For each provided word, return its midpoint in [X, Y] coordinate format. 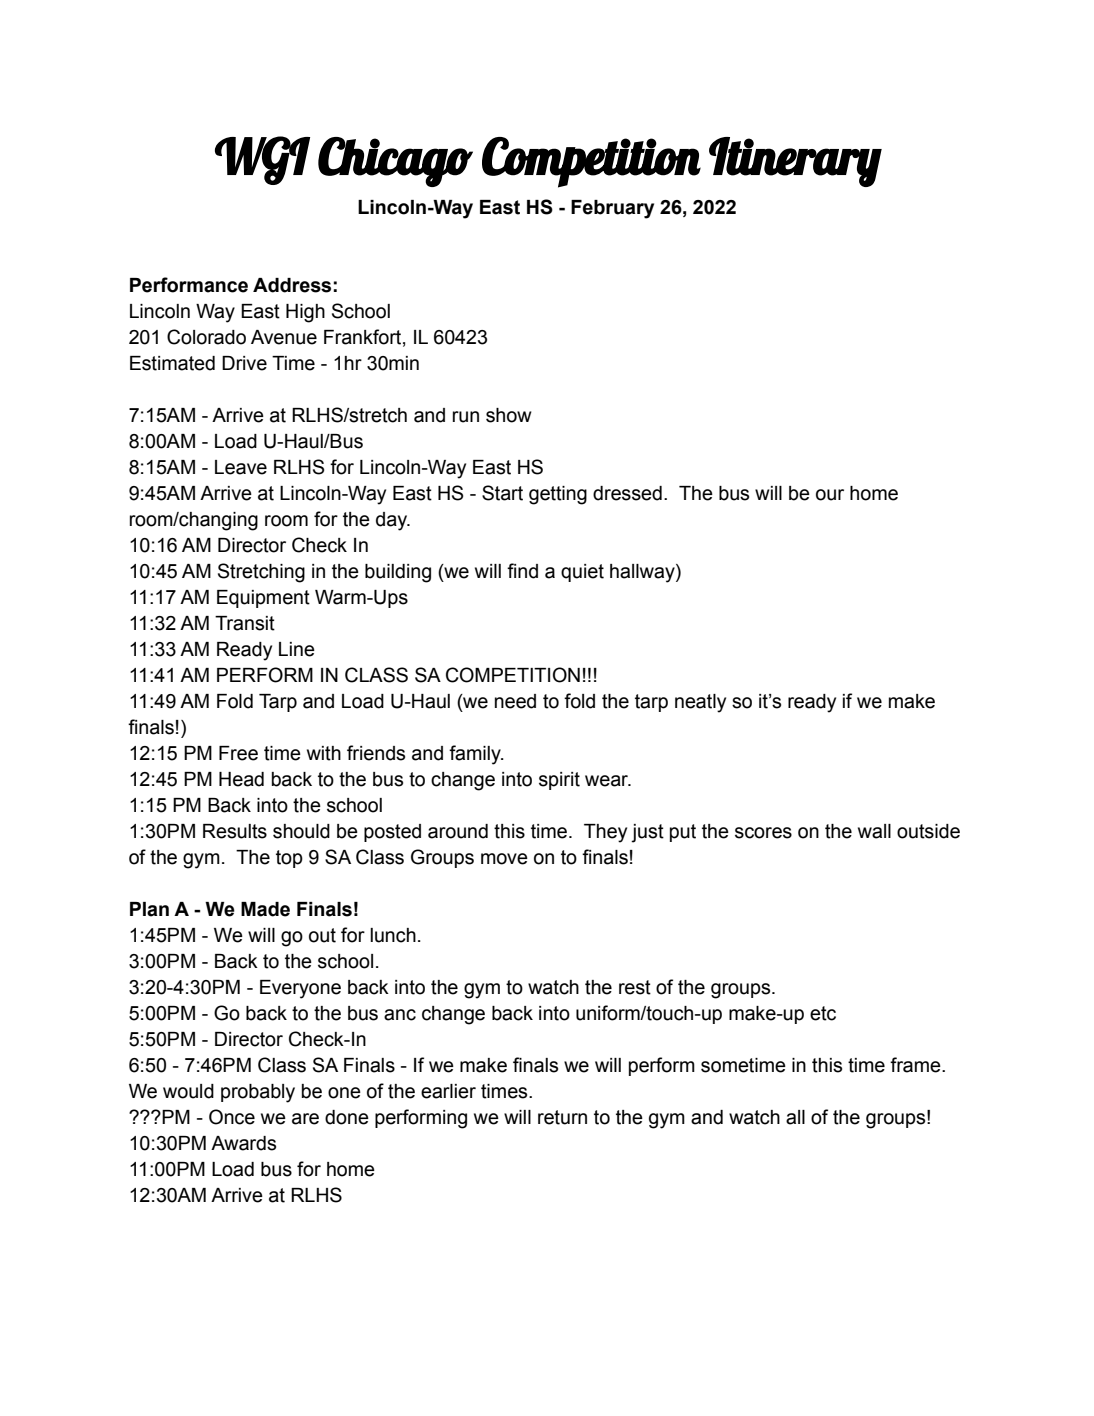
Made [265, 909]
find [522, 571]
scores [763, 833]
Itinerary [795, 162]
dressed [627, 493]
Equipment [263, 599]
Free [238, 753]
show [509, 415]
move [504, 859]
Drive [244, 363]
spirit [559, 781]
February [612, 209]
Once [232, 1117]
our [830, 495]
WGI [262, 160]
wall [874, 831]
